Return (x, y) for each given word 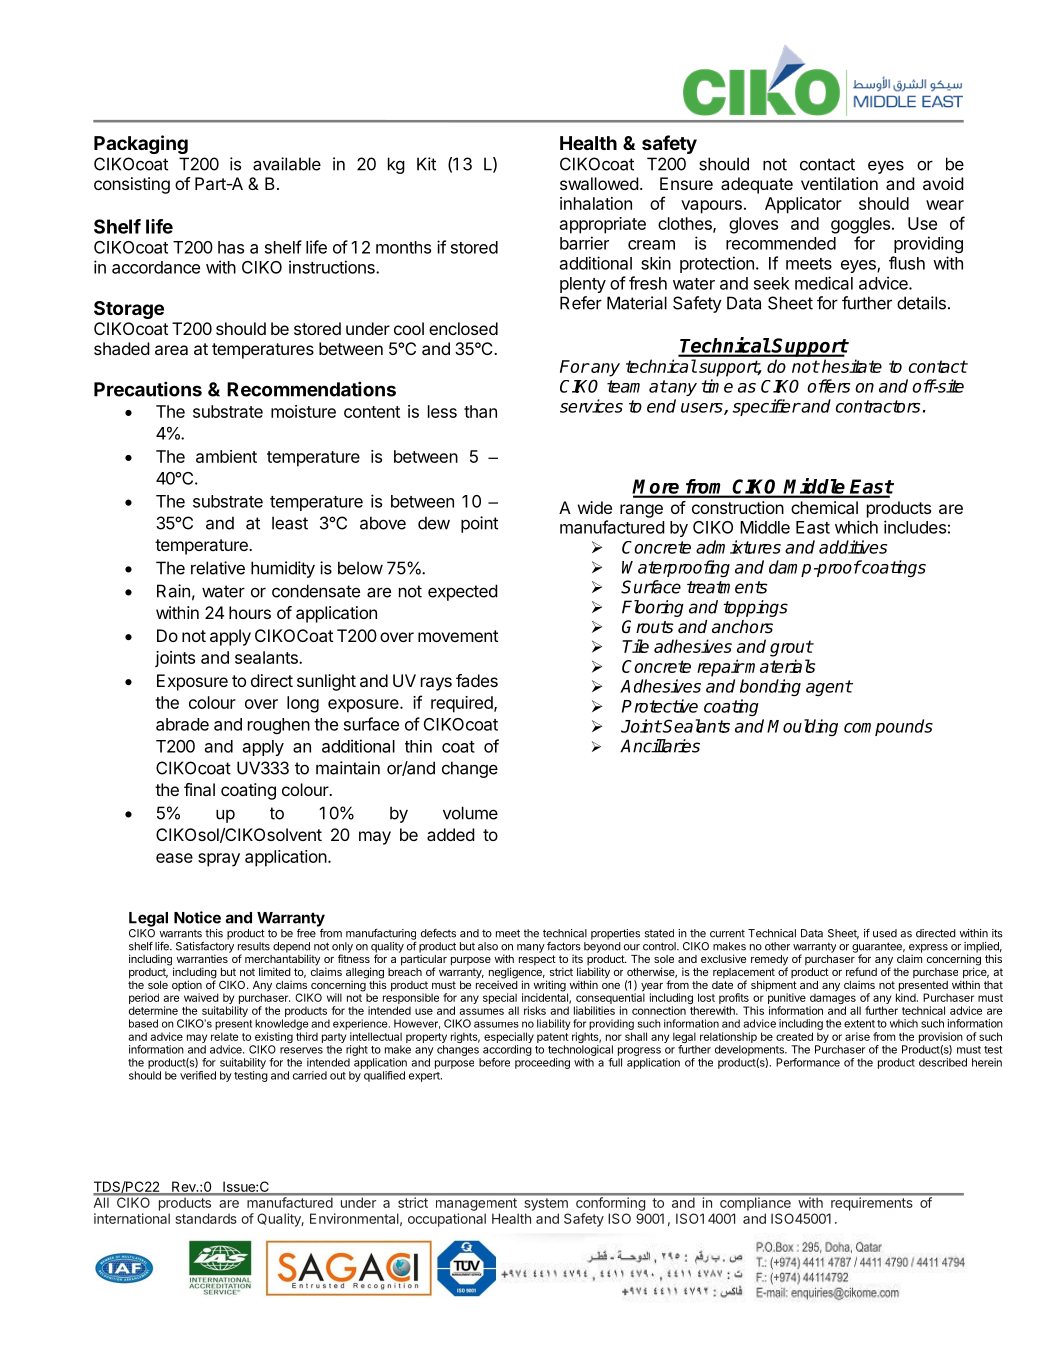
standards (206, 1218)
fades (477, 680)
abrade (182, 724)
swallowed (599, 183)
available (287, 164)
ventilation (839, 183)
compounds (888, 727)
